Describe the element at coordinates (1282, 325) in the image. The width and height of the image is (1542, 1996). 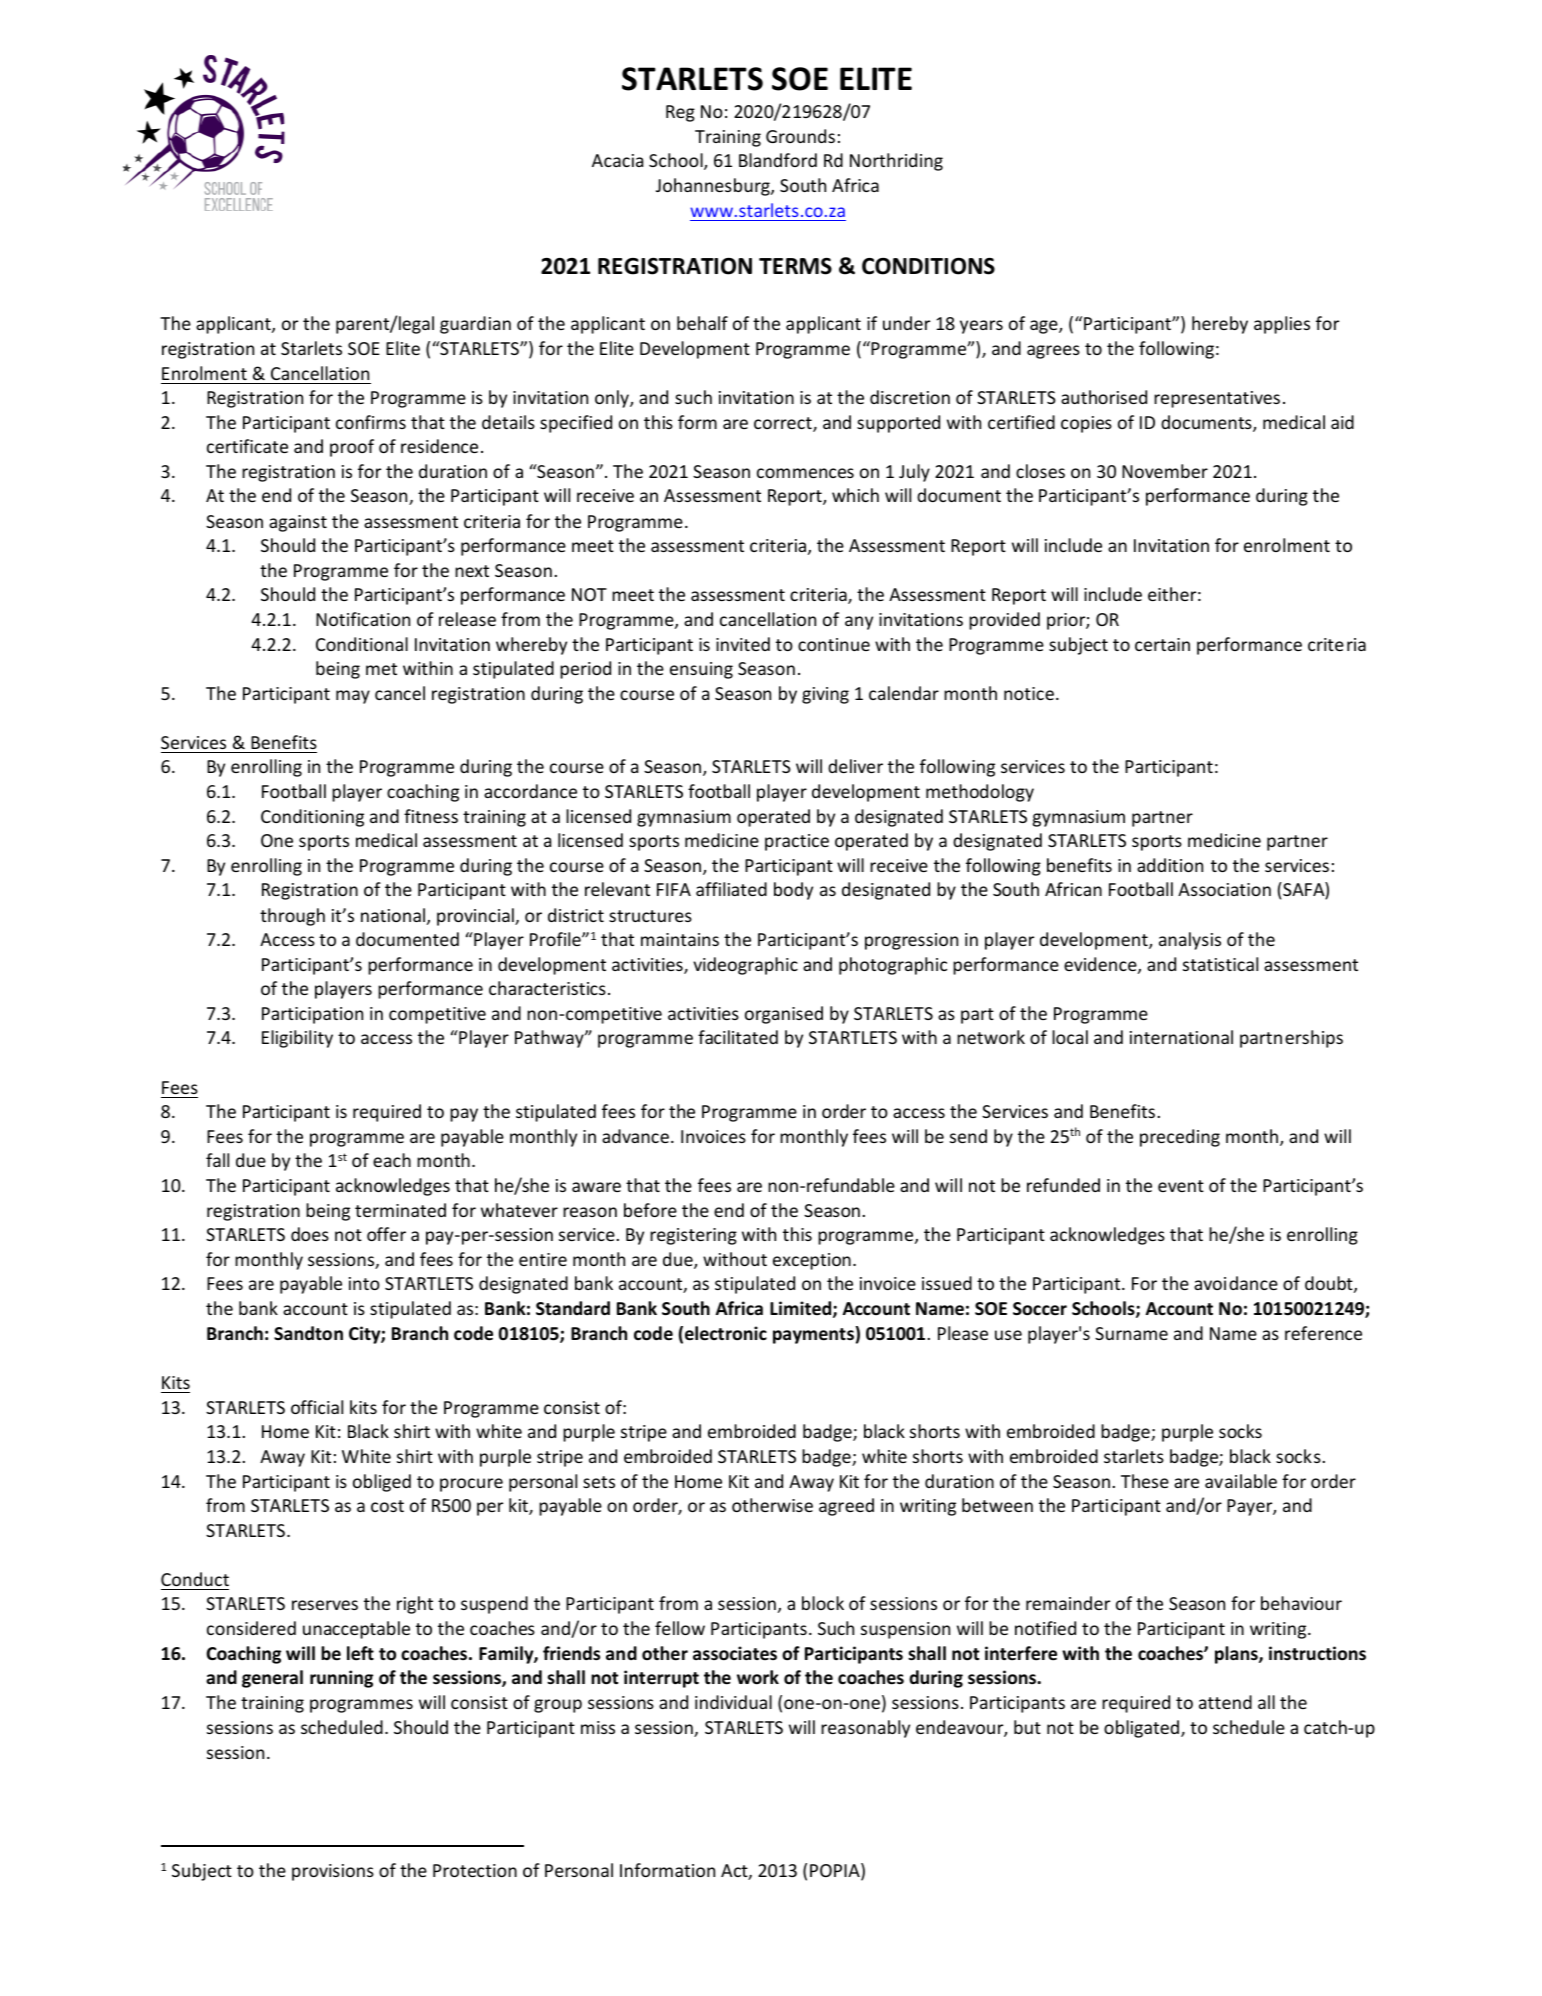
I see `applies` at that location.
